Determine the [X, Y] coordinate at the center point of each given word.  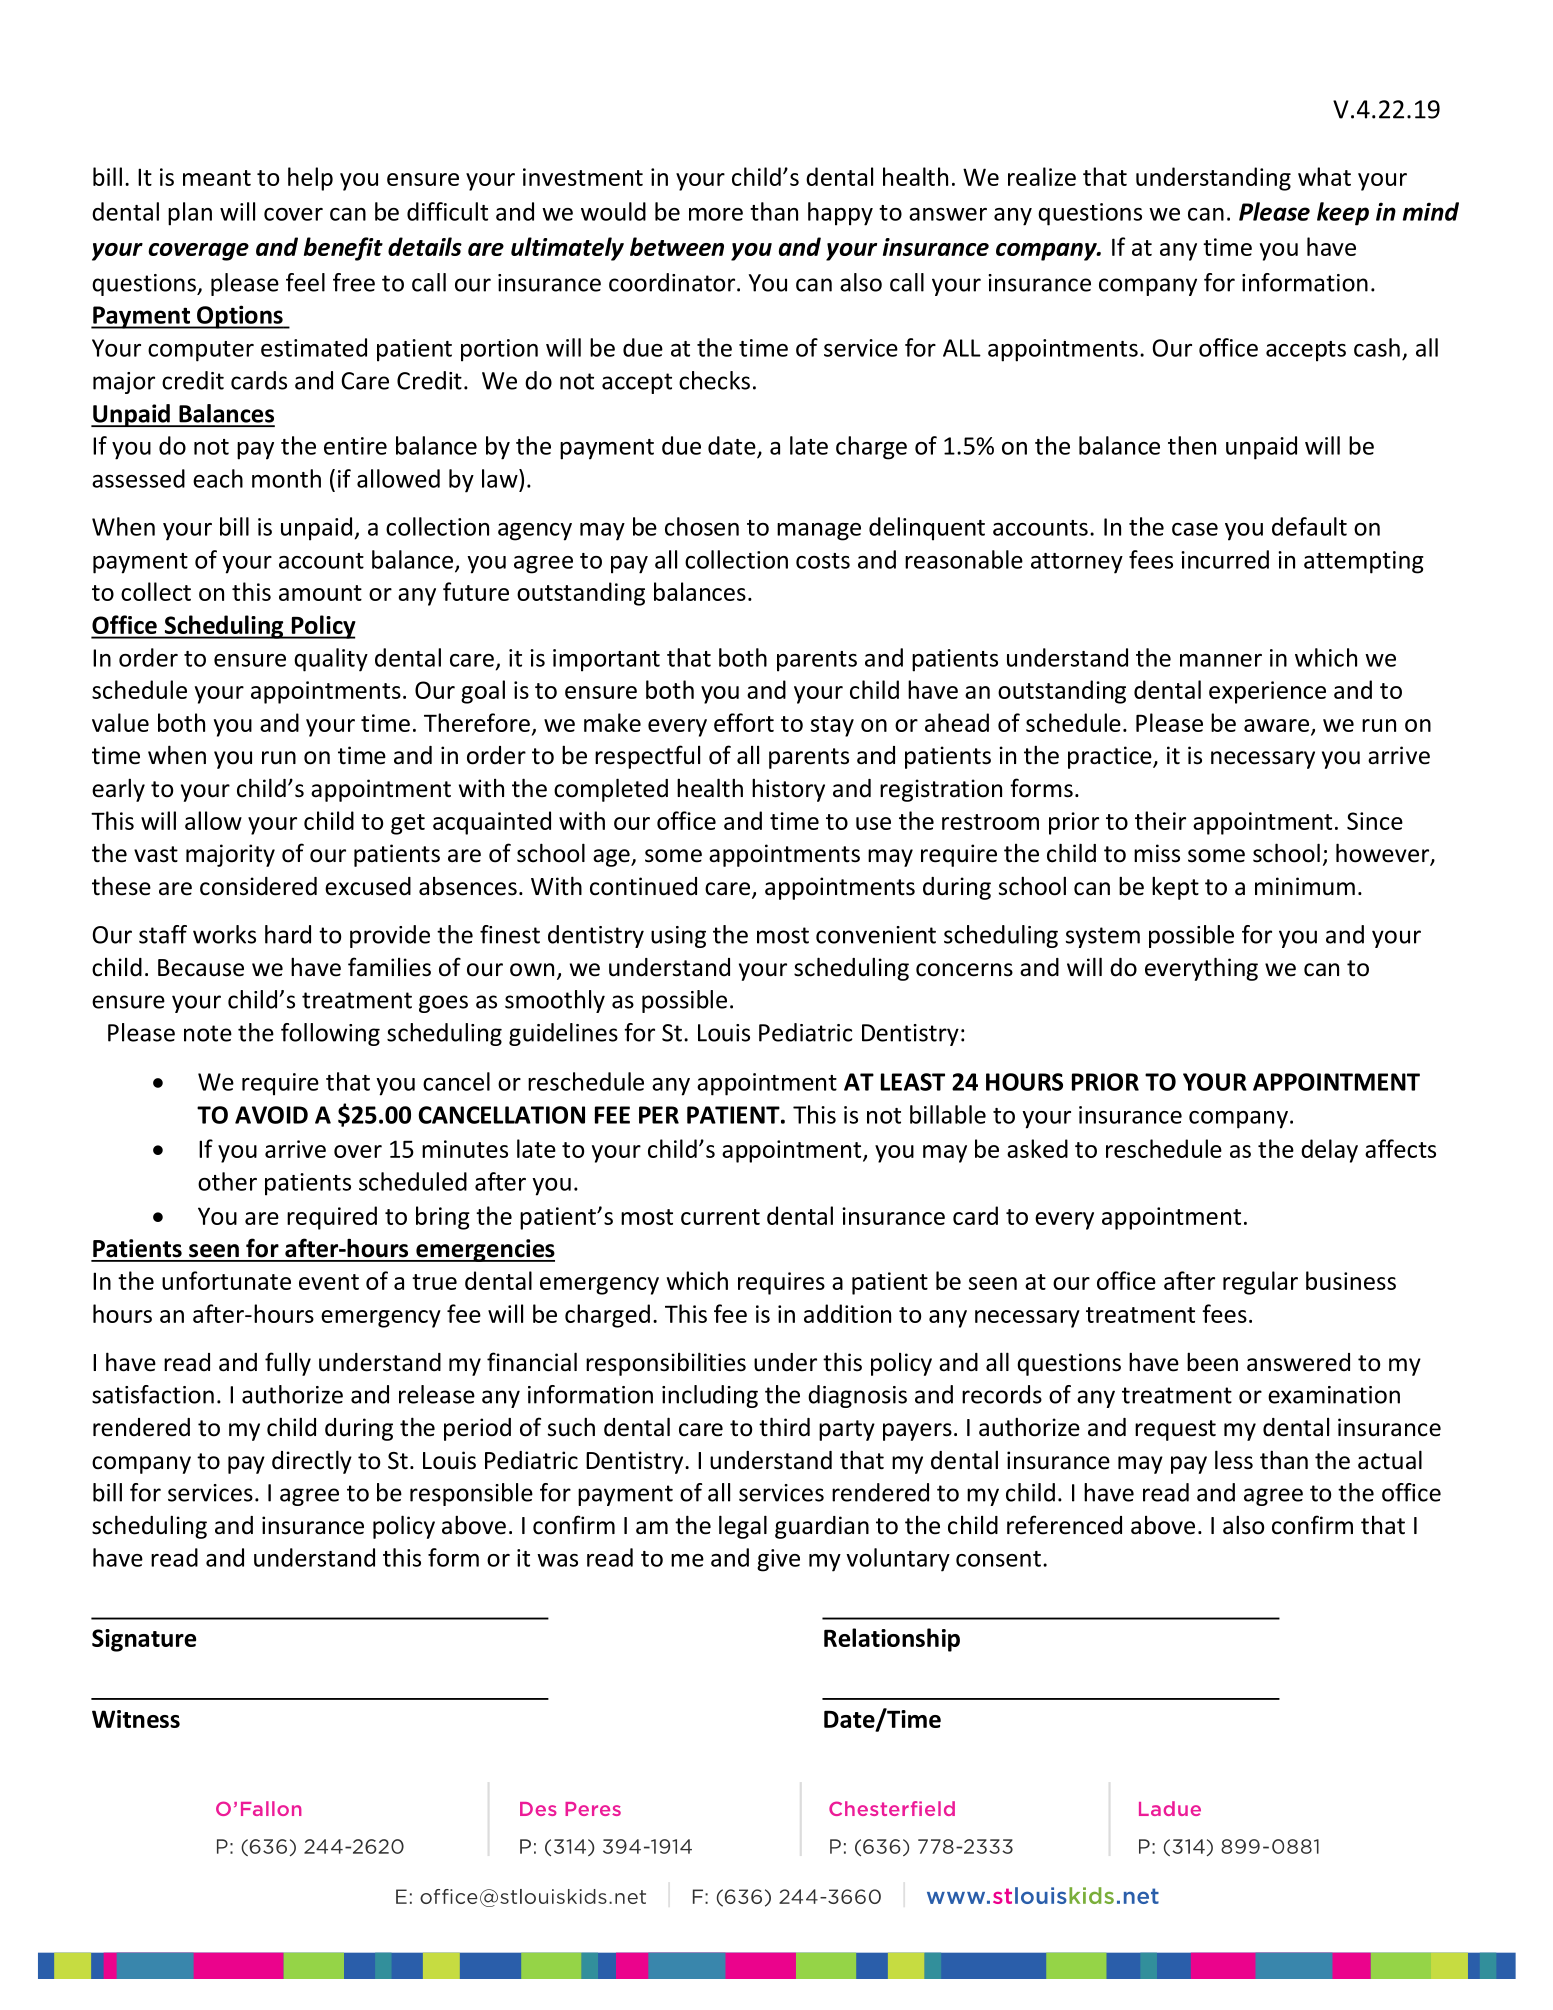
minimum [1305, 886]
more [716, 214]
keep [1343, 214]
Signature [144, 1640]
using [678, 937]
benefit [343, 249]
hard [288, 934]
